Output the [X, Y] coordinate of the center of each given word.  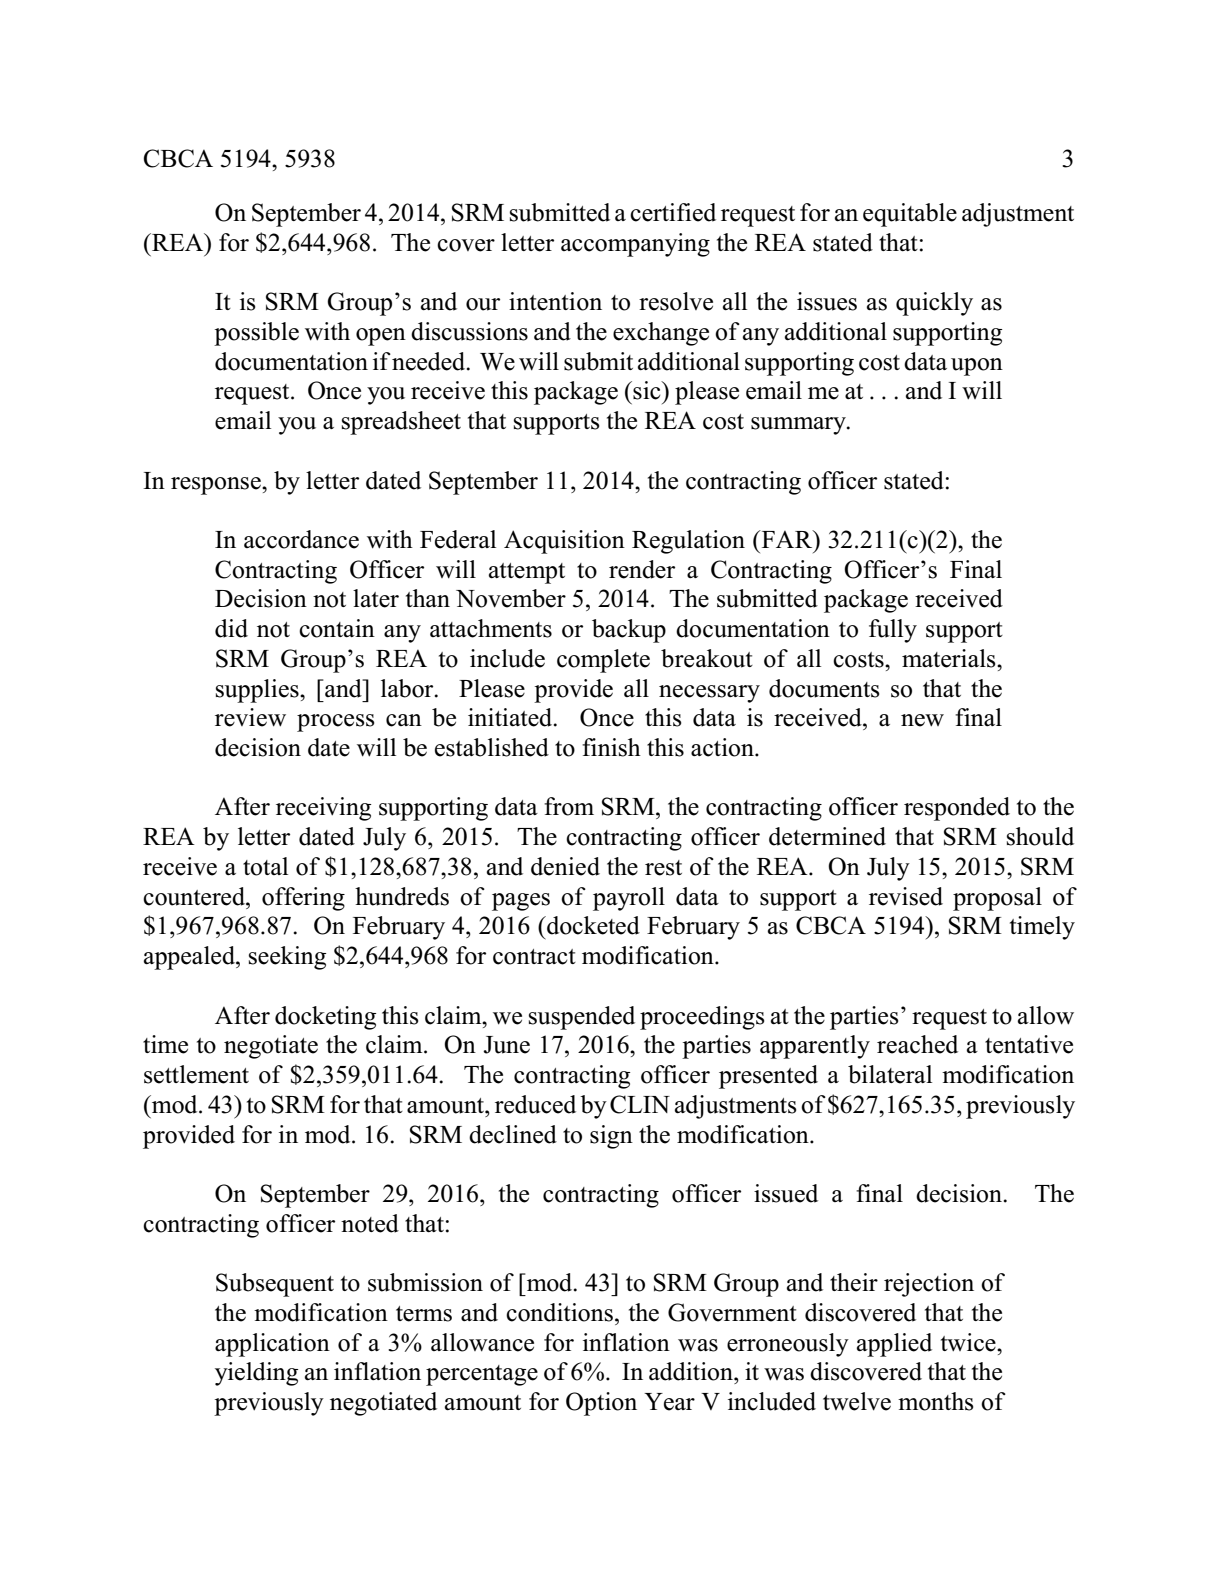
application [272, 1345]
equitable [910, 215]
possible [256, 334]
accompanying [635, 245]
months [935, 1401]
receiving [323, 809]
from [569, 806]
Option [601, 1404]
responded [957, 809]
